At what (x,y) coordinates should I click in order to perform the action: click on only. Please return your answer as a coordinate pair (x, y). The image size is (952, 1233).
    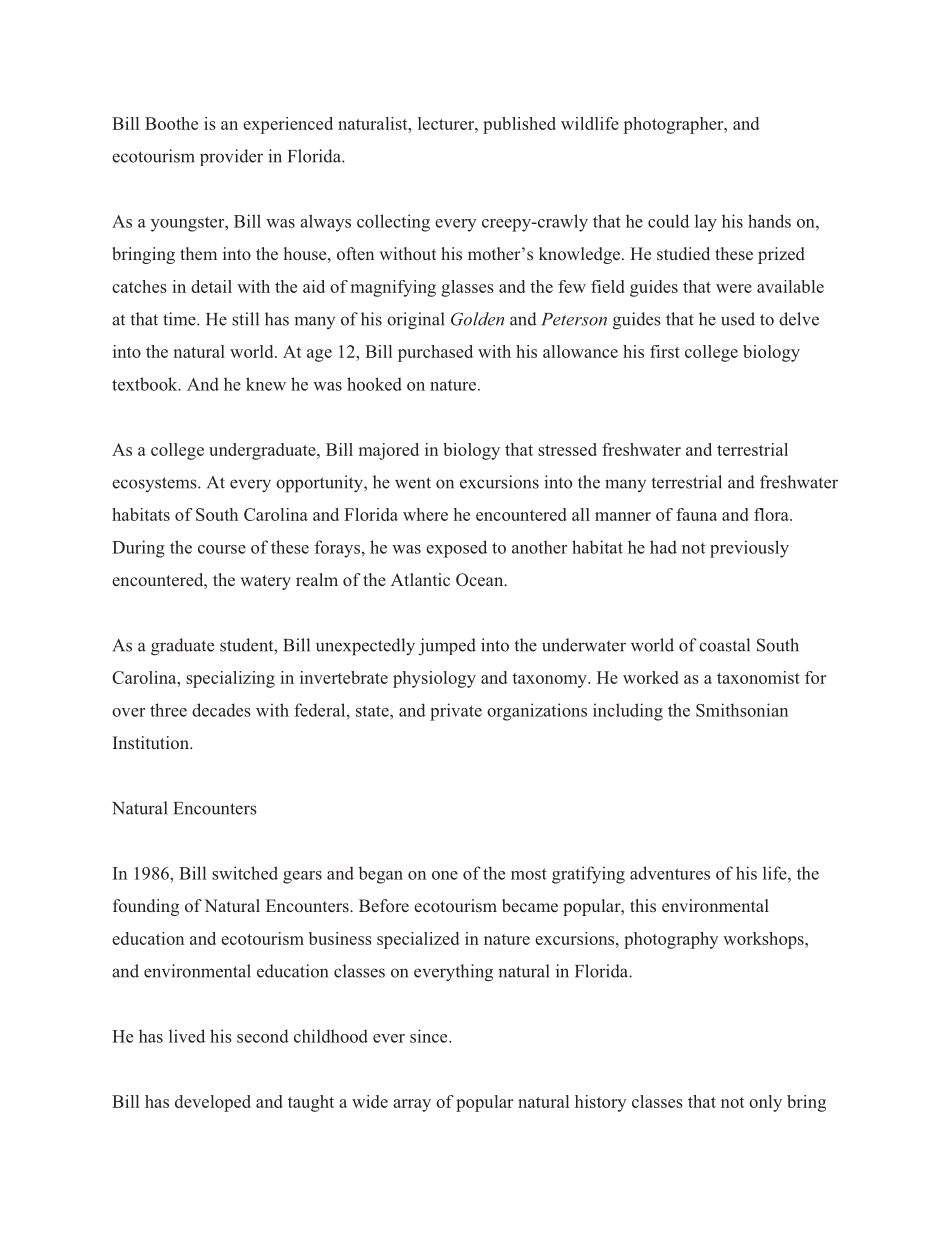
    Looking at the image, I should click on (765, 1103).
